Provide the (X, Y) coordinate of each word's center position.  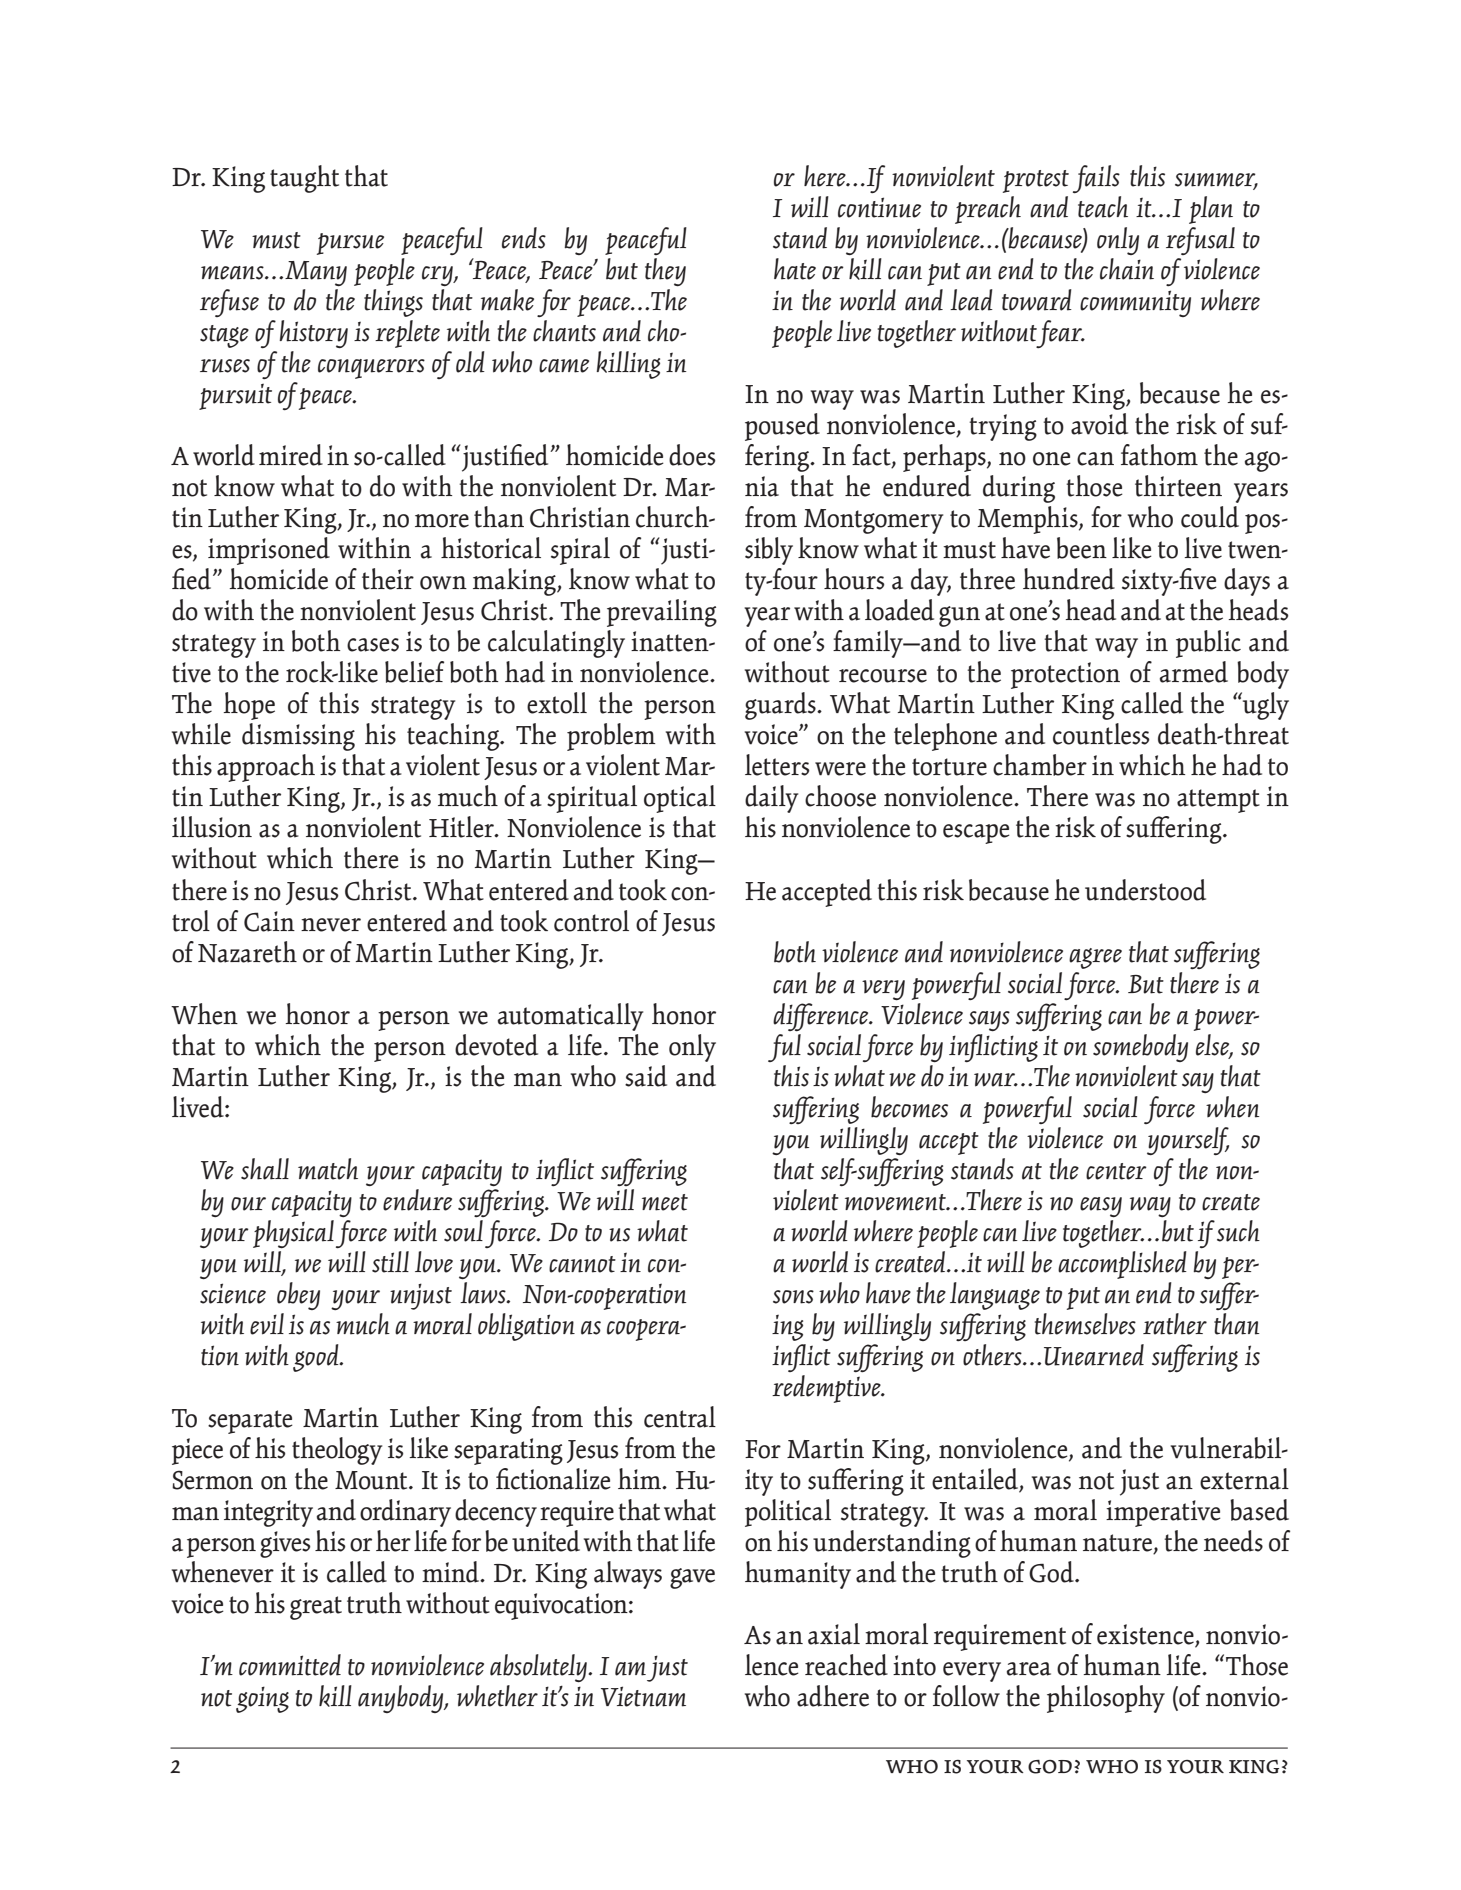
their (388, 579)
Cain (269, 921)
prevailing (662, 613)
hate (795, 269)
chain (1127, 269)
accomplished (1122, 1265)
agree (1095, 958)
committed (290, 1665)
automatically (570, 1017)
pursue (350, 244)
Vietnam (643, 1696)
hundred (1069, 579)
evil (267, 1324)
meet (665, 1202)
